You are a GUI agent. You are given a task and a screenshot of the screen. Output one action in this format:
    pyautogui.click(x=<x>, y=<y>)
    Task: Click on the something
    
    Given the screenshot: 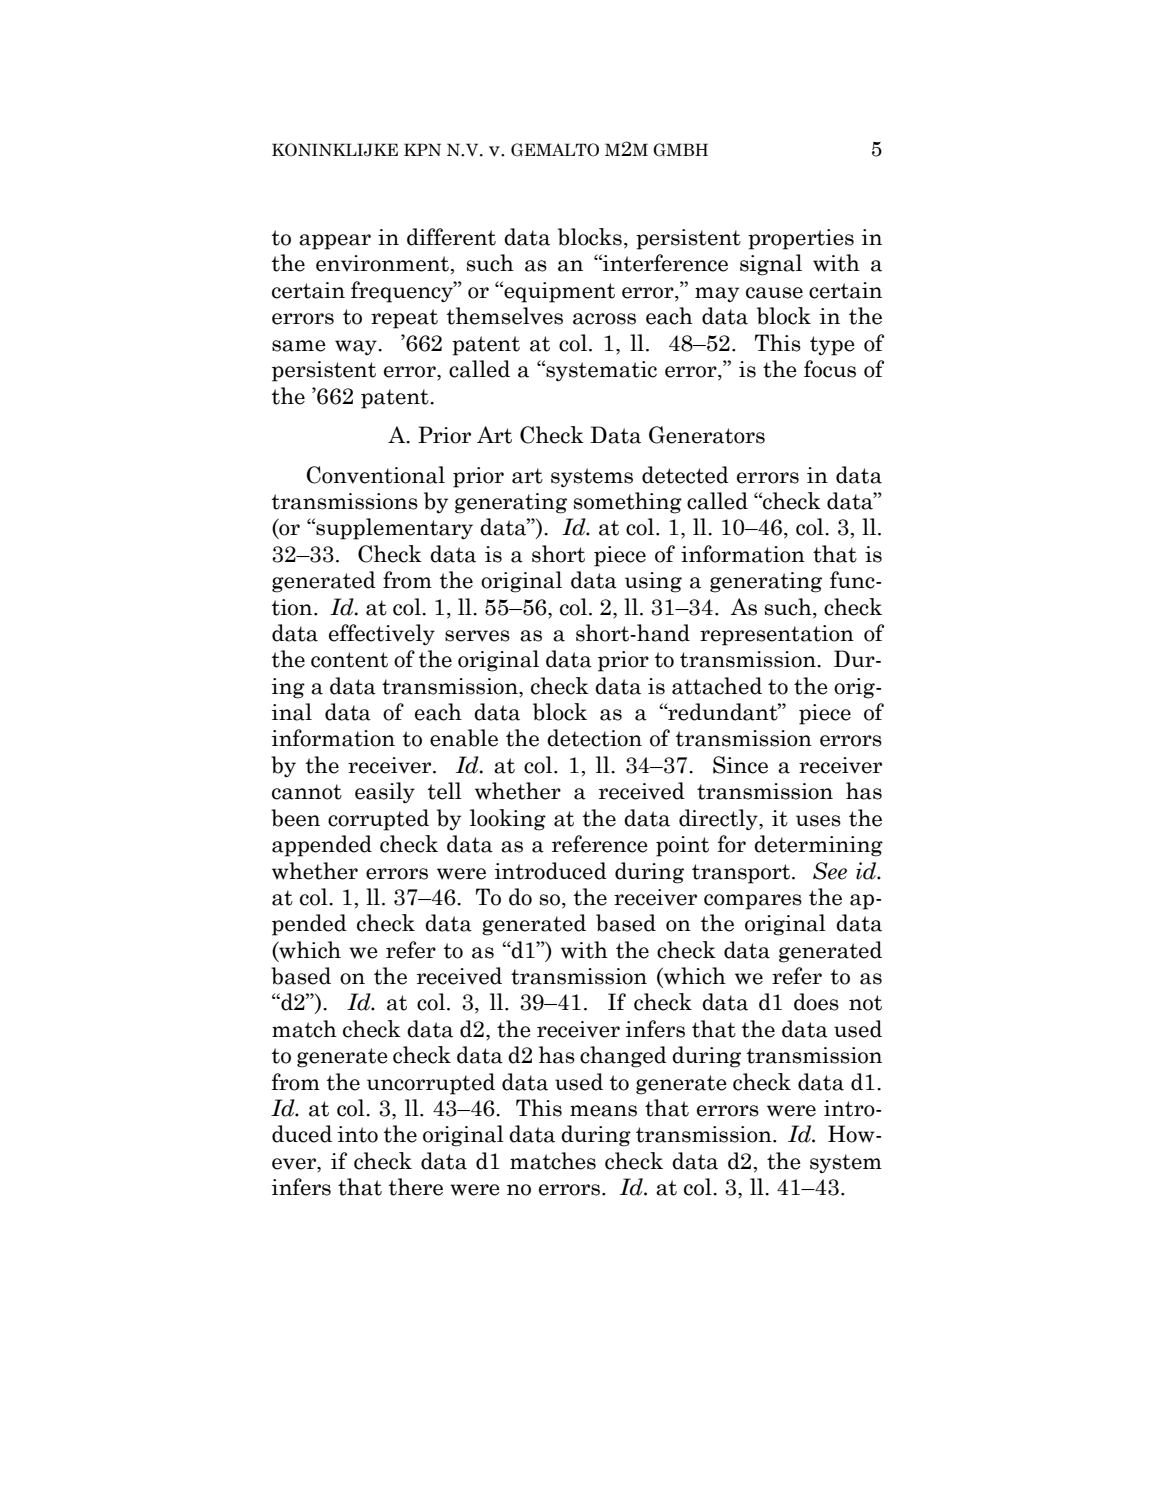 What is the action you would take?
    pyautogui.click(x=628, y=503)
